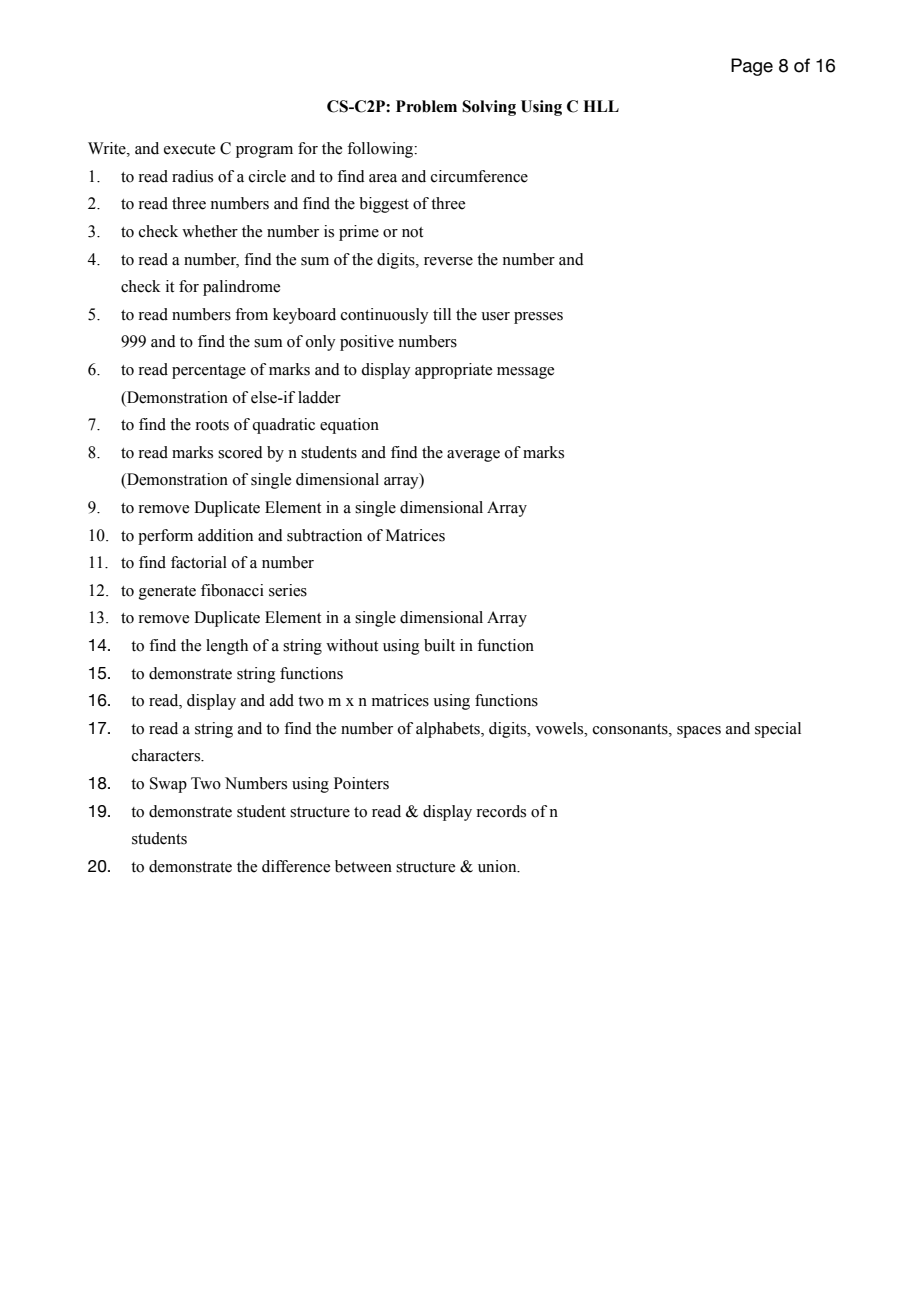  What do you see at coordinates (296, 866) in the screenshot?
I see `difference` at bounding box center [296, 866].
